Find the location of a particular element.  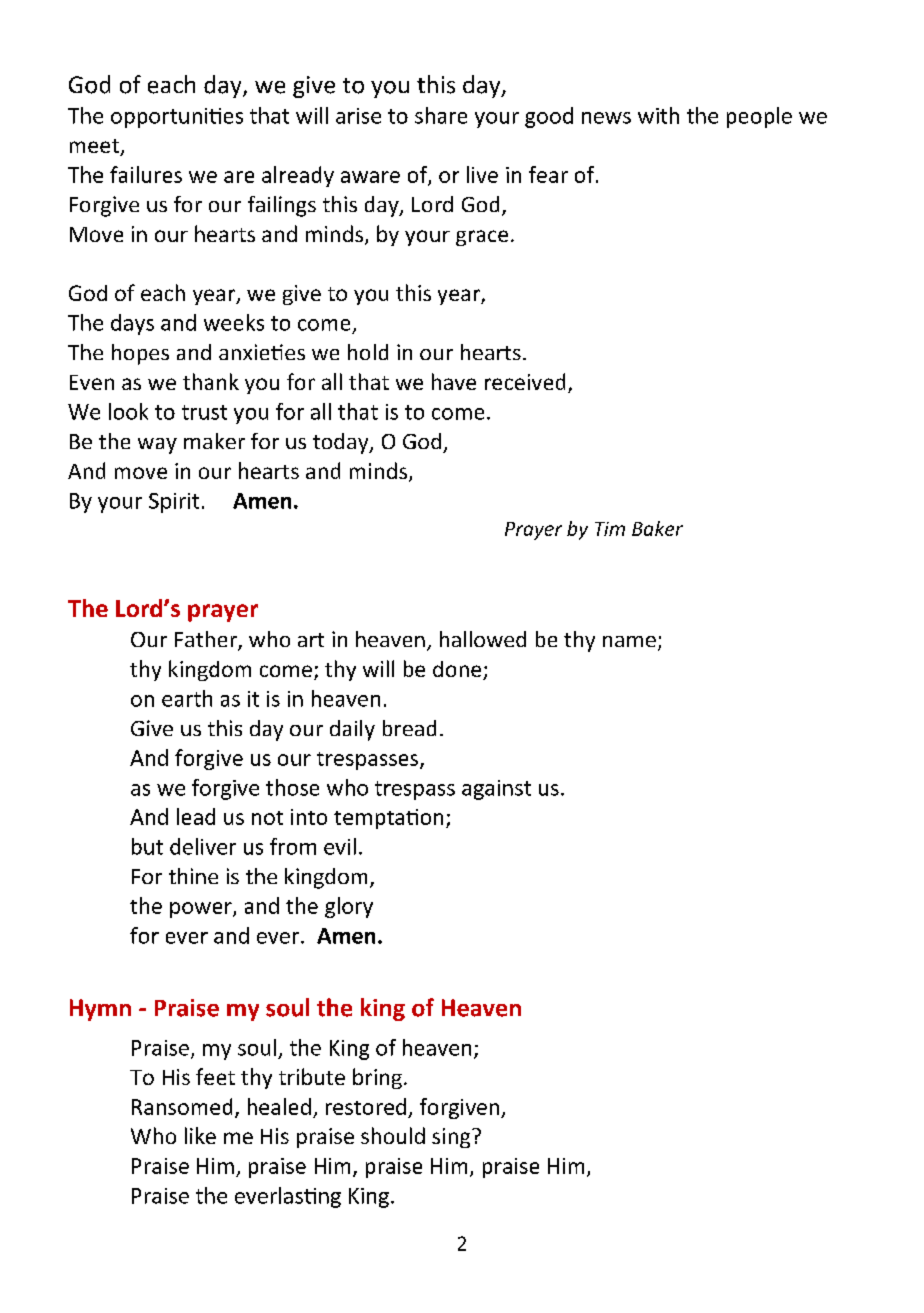

sing is located at coordinates (452, 1138).
